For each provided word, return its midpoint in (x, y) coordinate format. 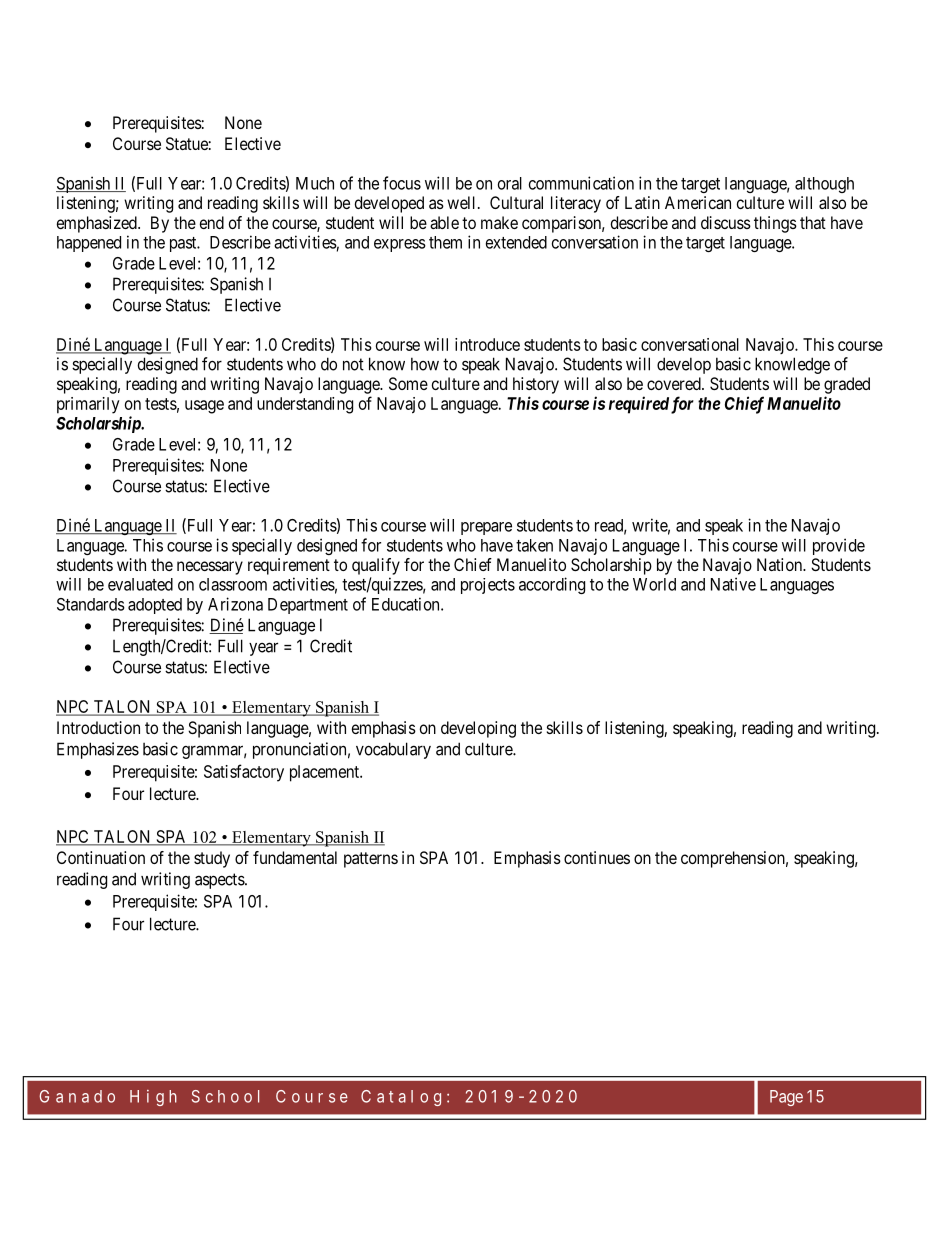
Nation (781, 564)
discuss (726, 222)
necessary (210, 568)
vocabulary (393, 750)
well (463, 202)
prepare (486, 528)
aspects (220, 881)
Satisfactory (244, 773)
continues (597, 857)
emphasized (98, 224)
